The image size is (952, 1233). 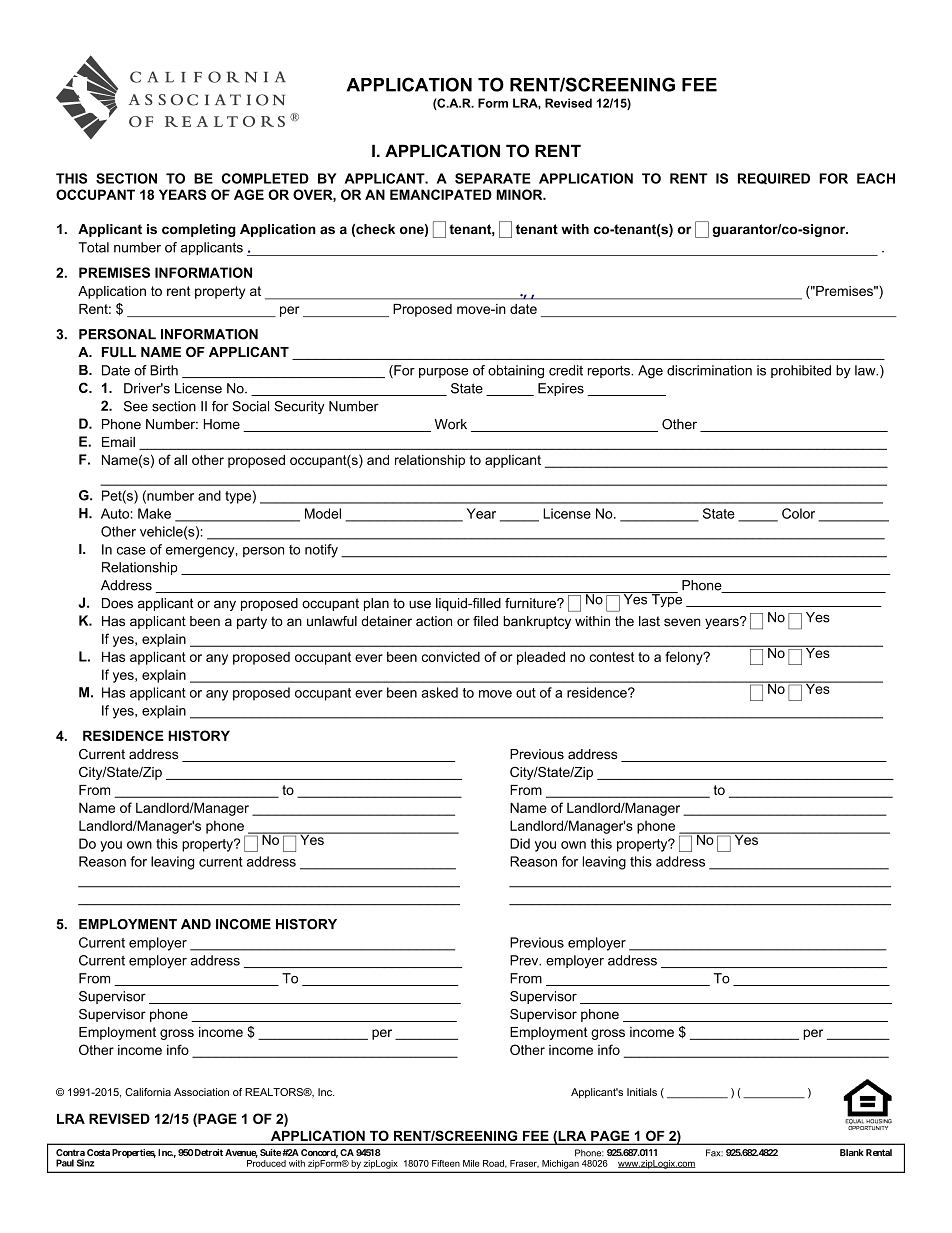 What do you see at coordinates (180, 460) in the page?
I see `all` at bounding box center [180, 460].
